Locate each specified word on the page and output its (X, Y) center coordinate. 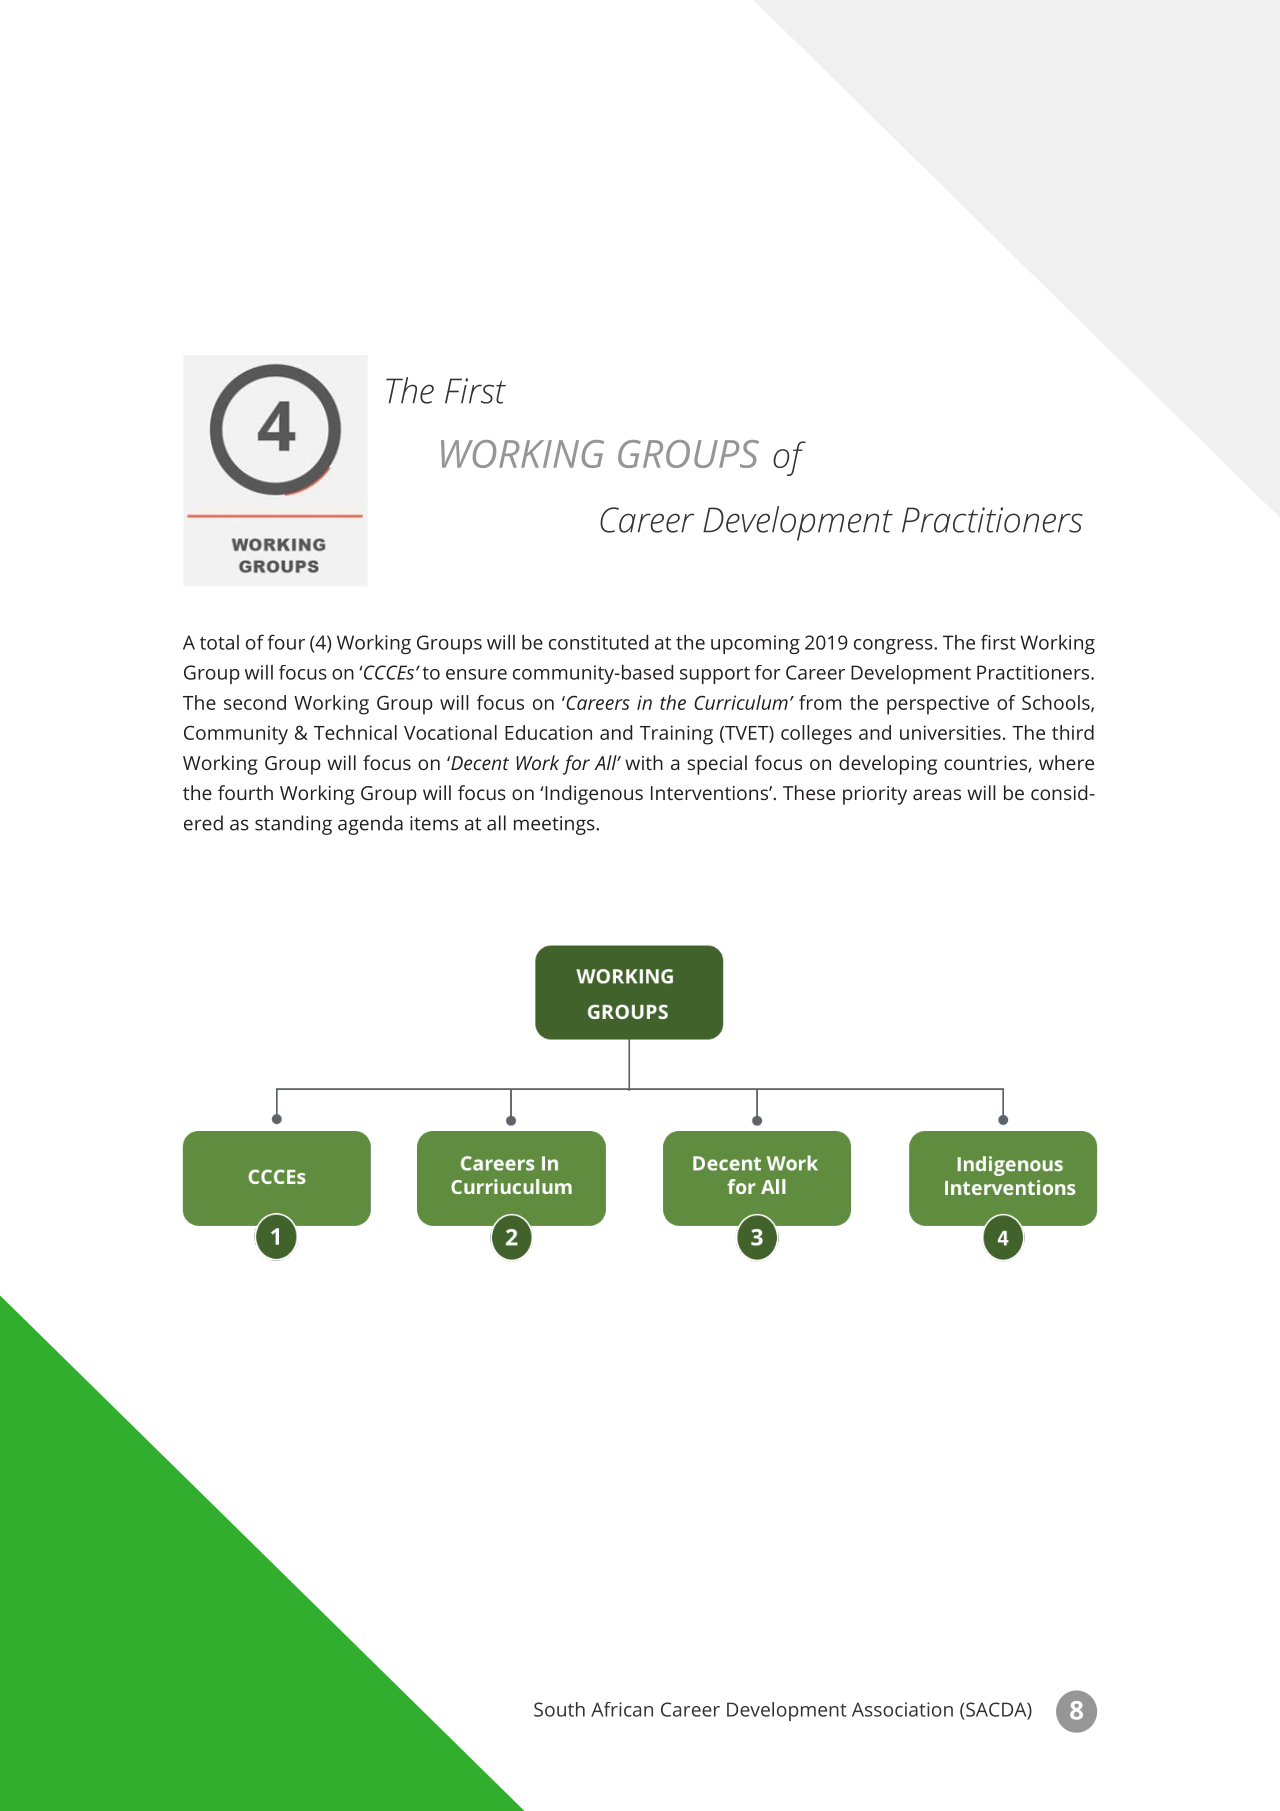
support (715, 675)
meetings (555, 825)
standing (293, 825)
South (559, 1709)
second (255, 702)
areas (937, 794)
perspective (938, 705)
